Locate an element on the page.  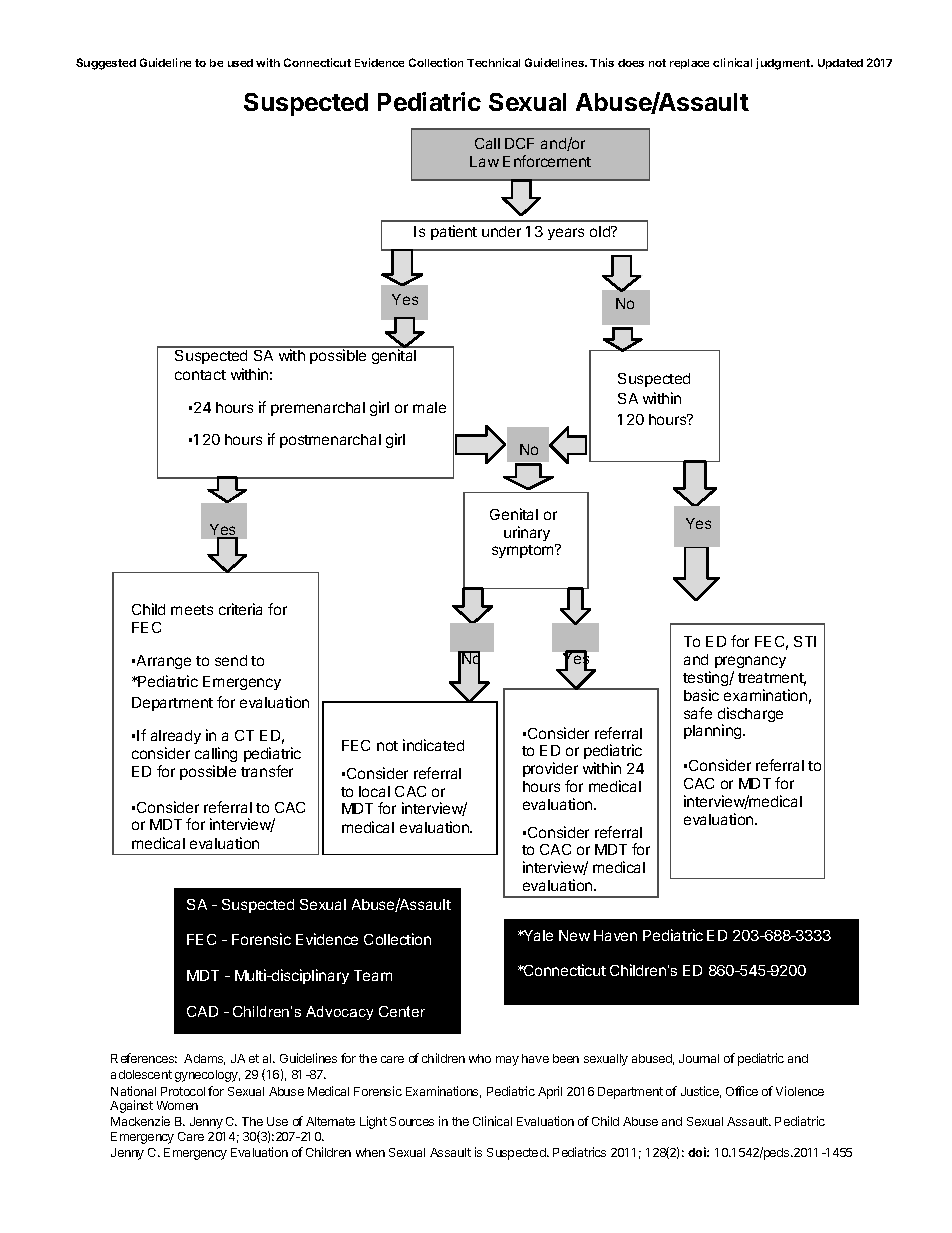
Technical is located at coordinates (493, 62).
